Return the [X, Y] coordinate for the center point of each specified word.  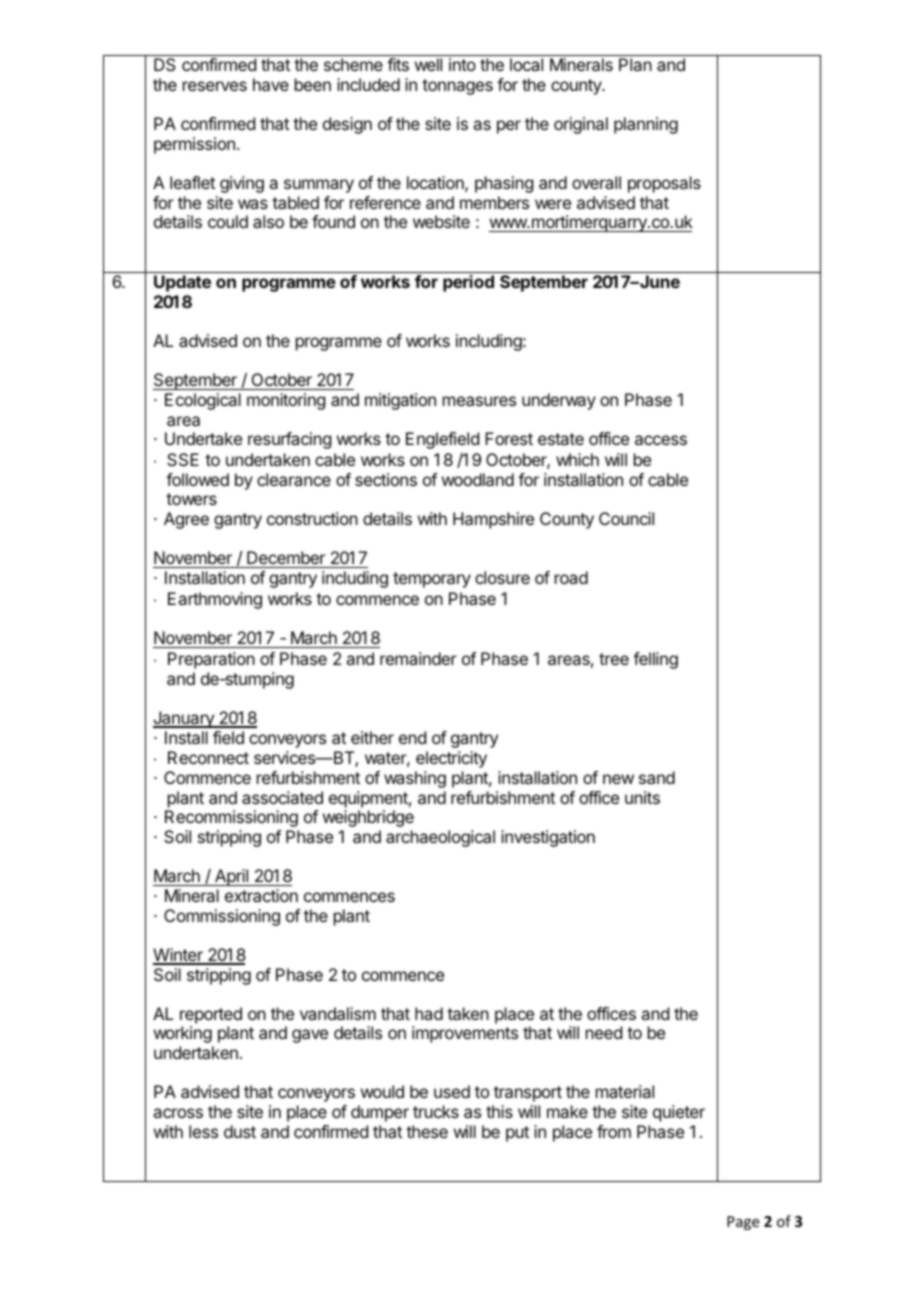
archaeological [440, 838]
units [642, 797]
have [271, 84]
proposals [664, 184]
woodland [478, 479]
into [462, 64]
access [661, 440]
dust [240, 1131]
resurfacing [289, 440]
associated [282, 797]
